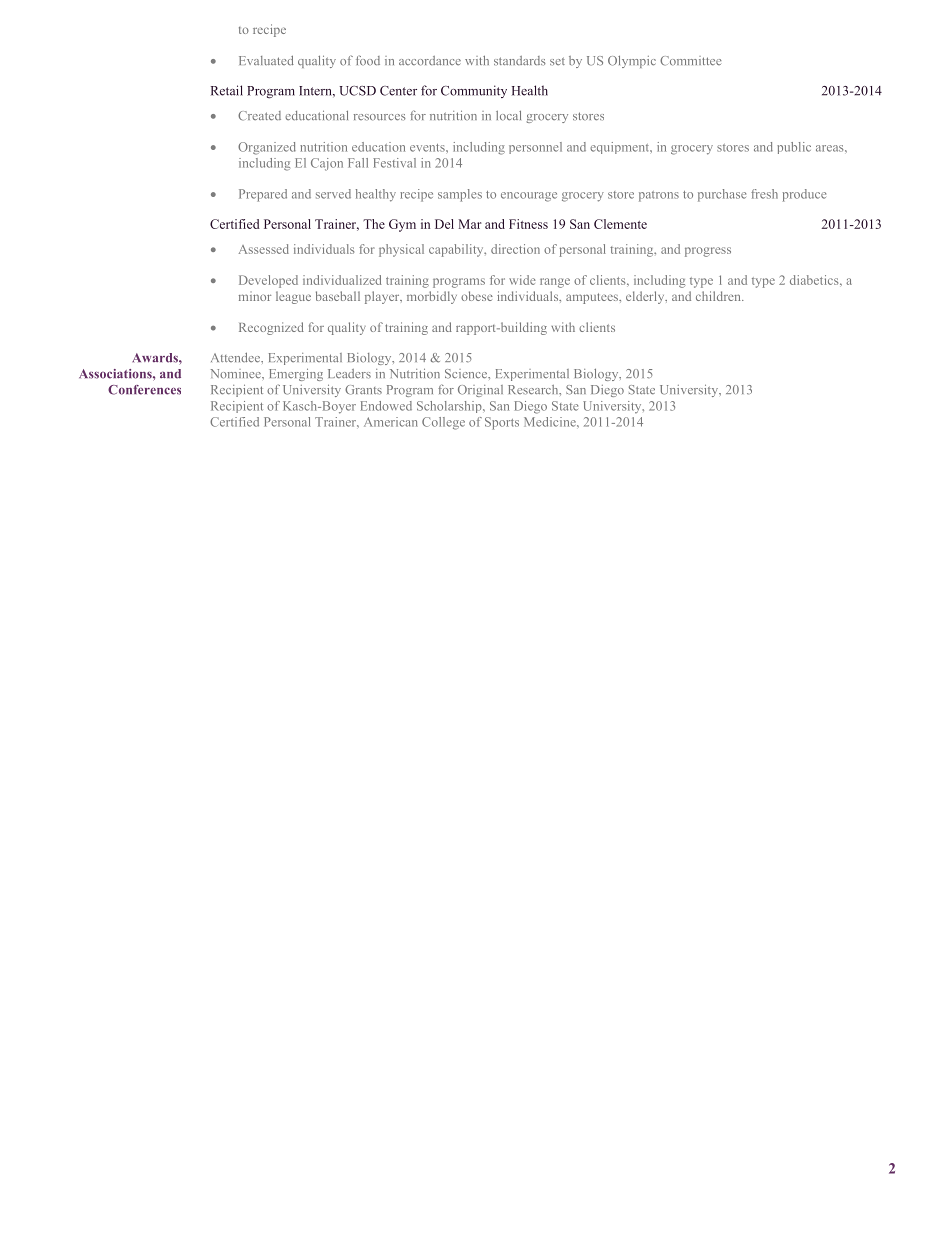  I want to click on Committee, so click(691, 61).
